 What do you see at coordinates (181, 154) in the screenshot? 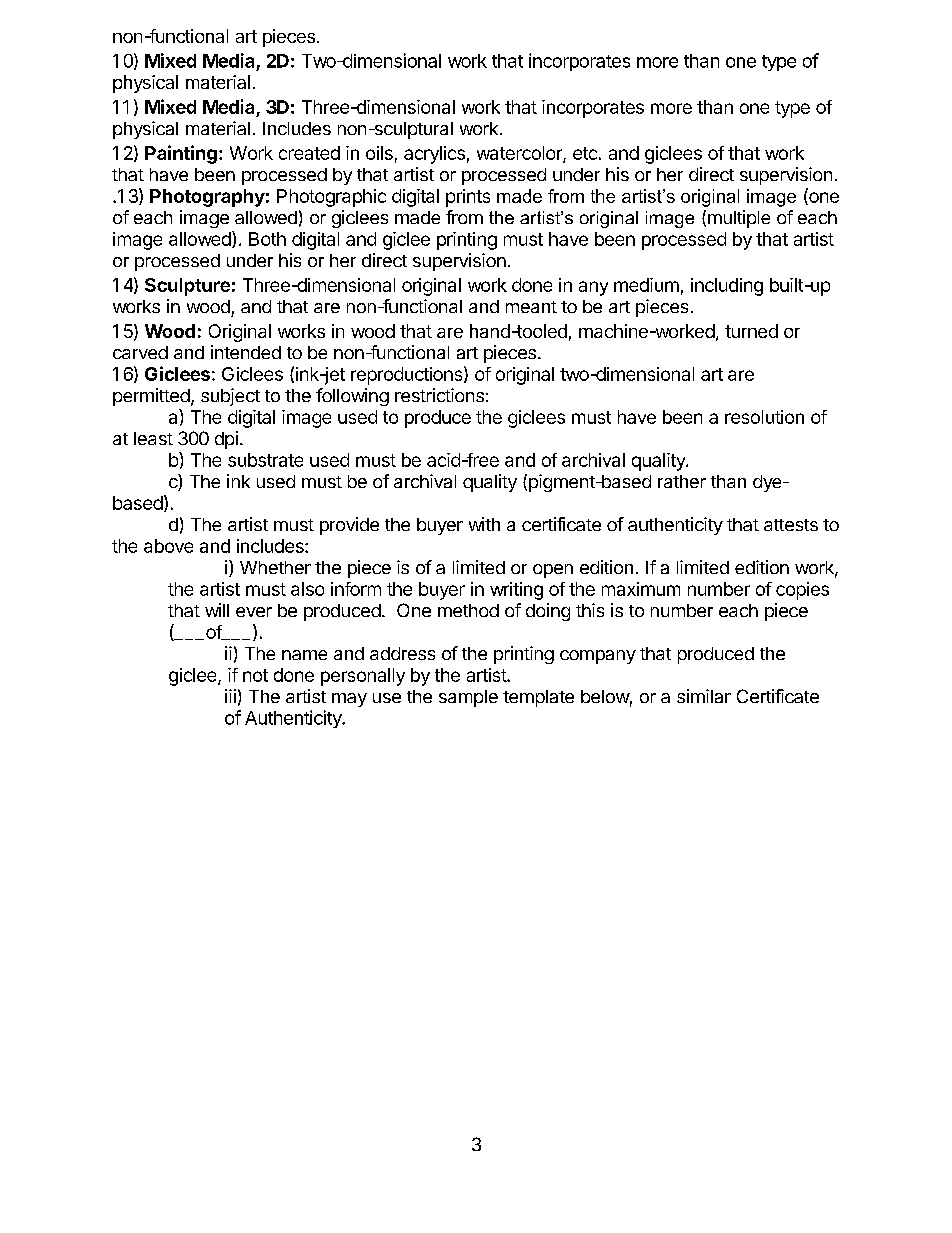
I see `Painting` at bounding box center [181, 154].
